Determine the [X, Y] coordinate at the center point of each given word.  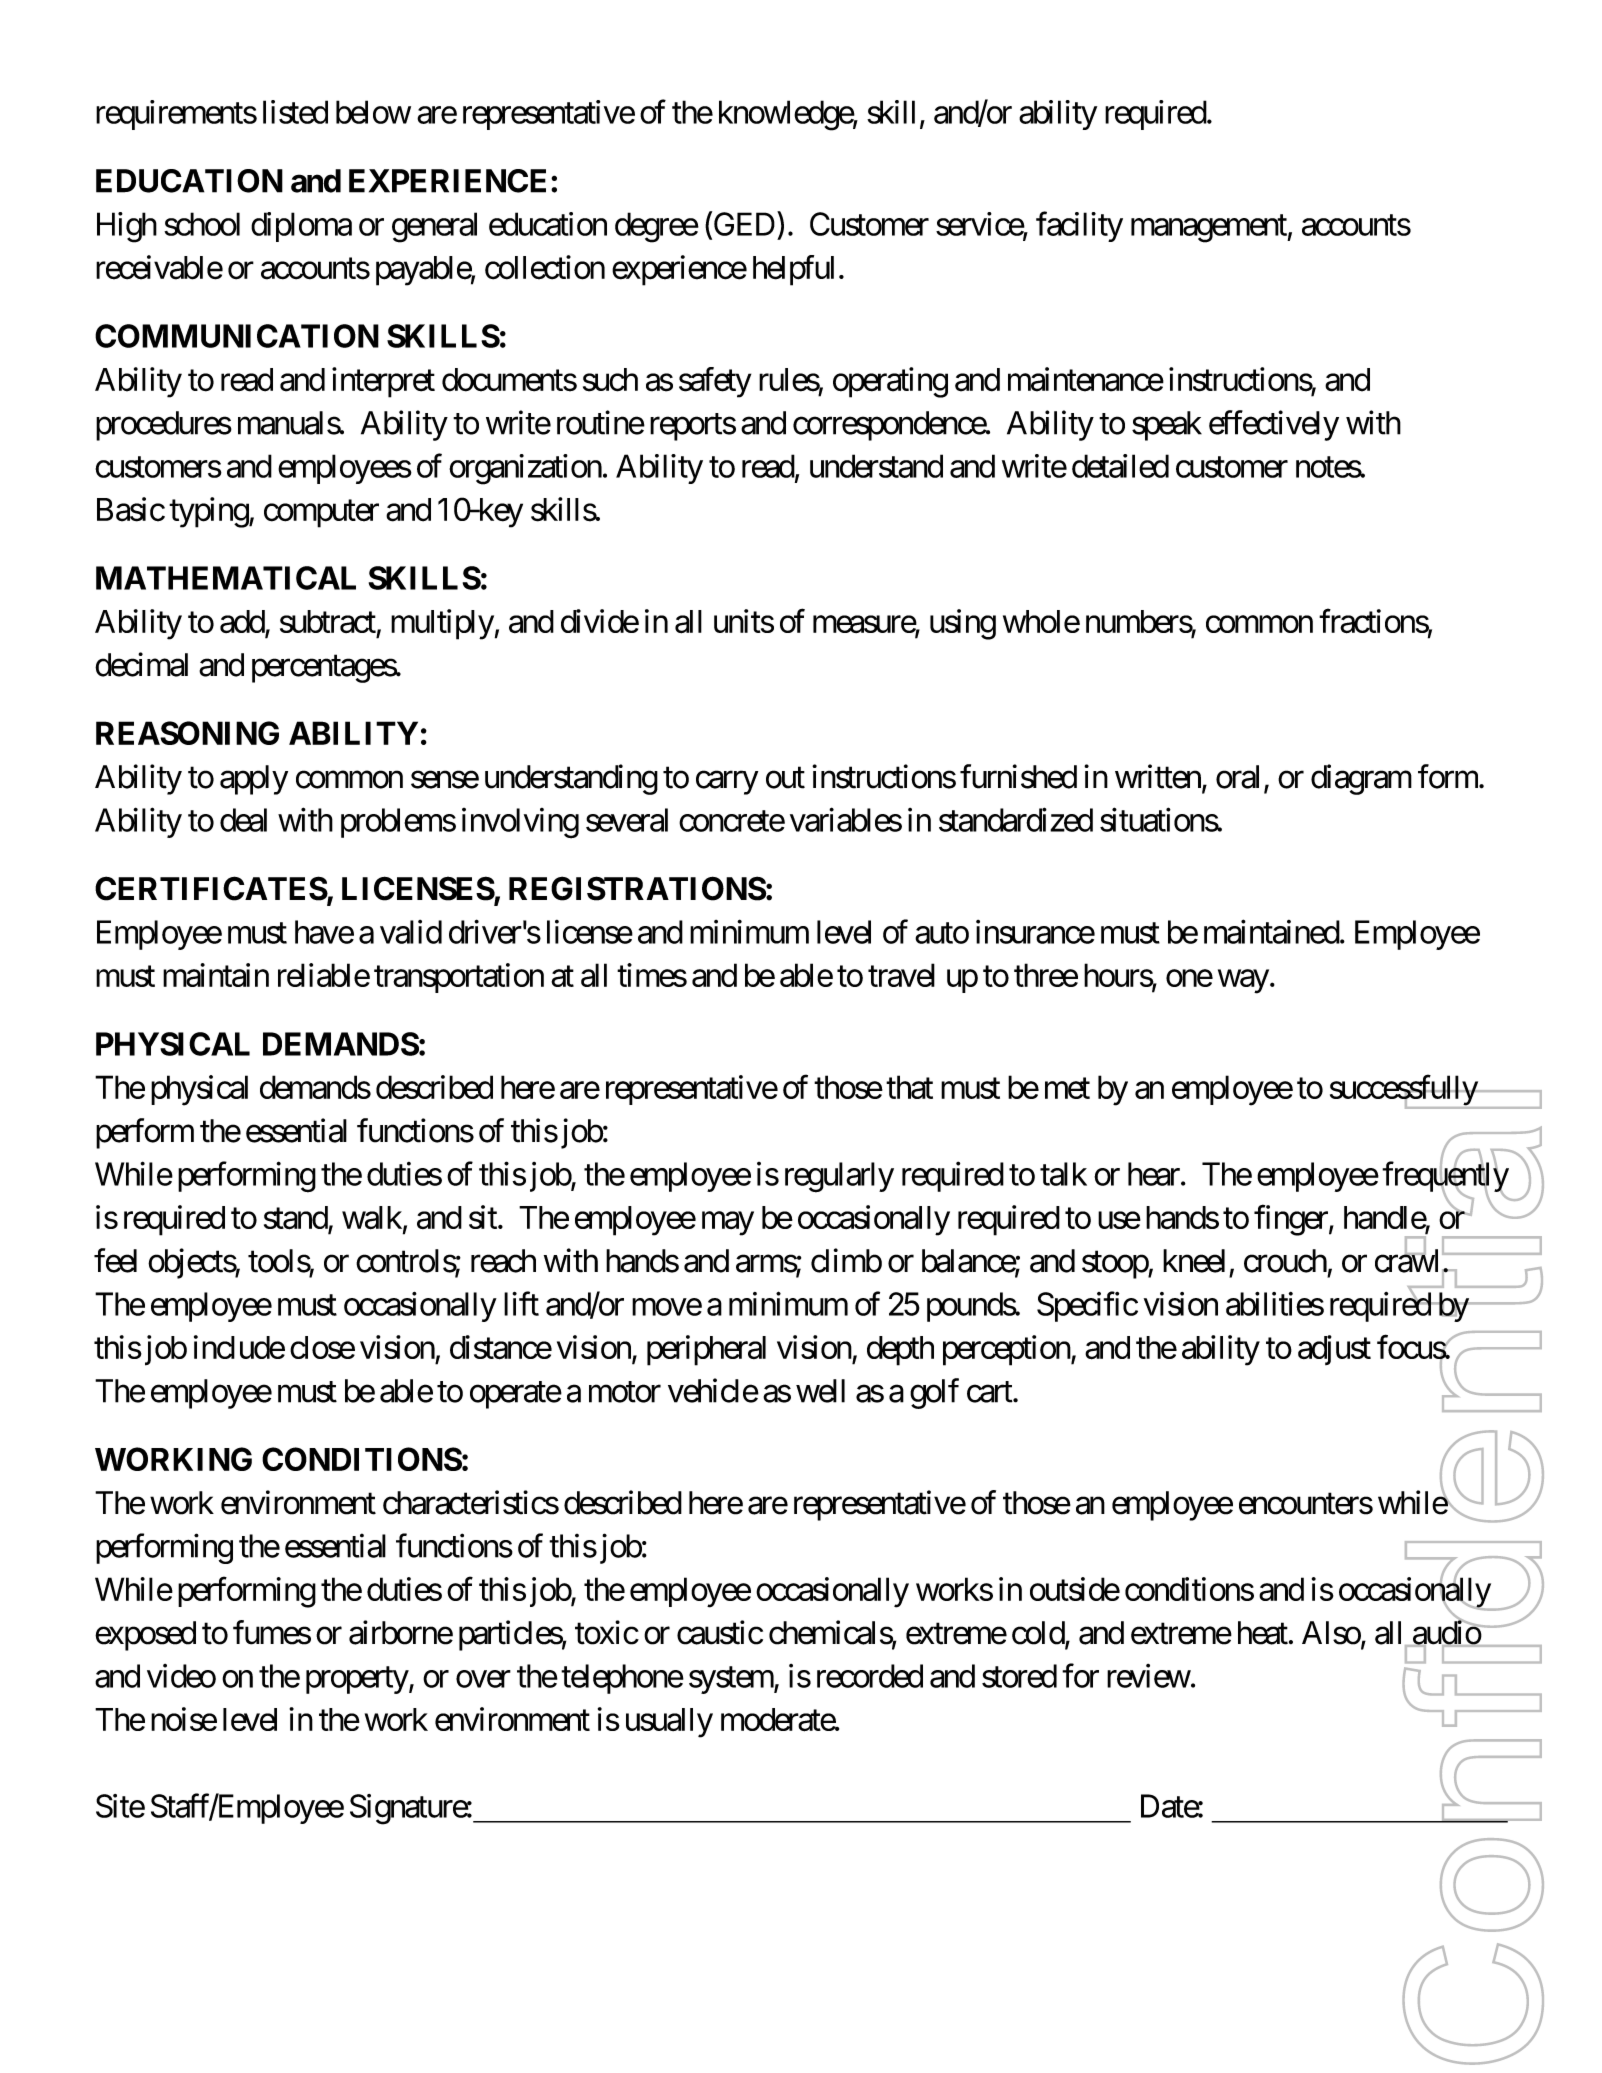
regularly [839, 1177]
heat [1263, 1633]
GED [743, 225]
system [732, 1680]
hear [1155, 1174]
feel [115, 1260]
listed [295, 112]
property [357, 1680]
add [243, 622]
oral [1237, 777]
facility [1079, 227]
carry [727, 783]
